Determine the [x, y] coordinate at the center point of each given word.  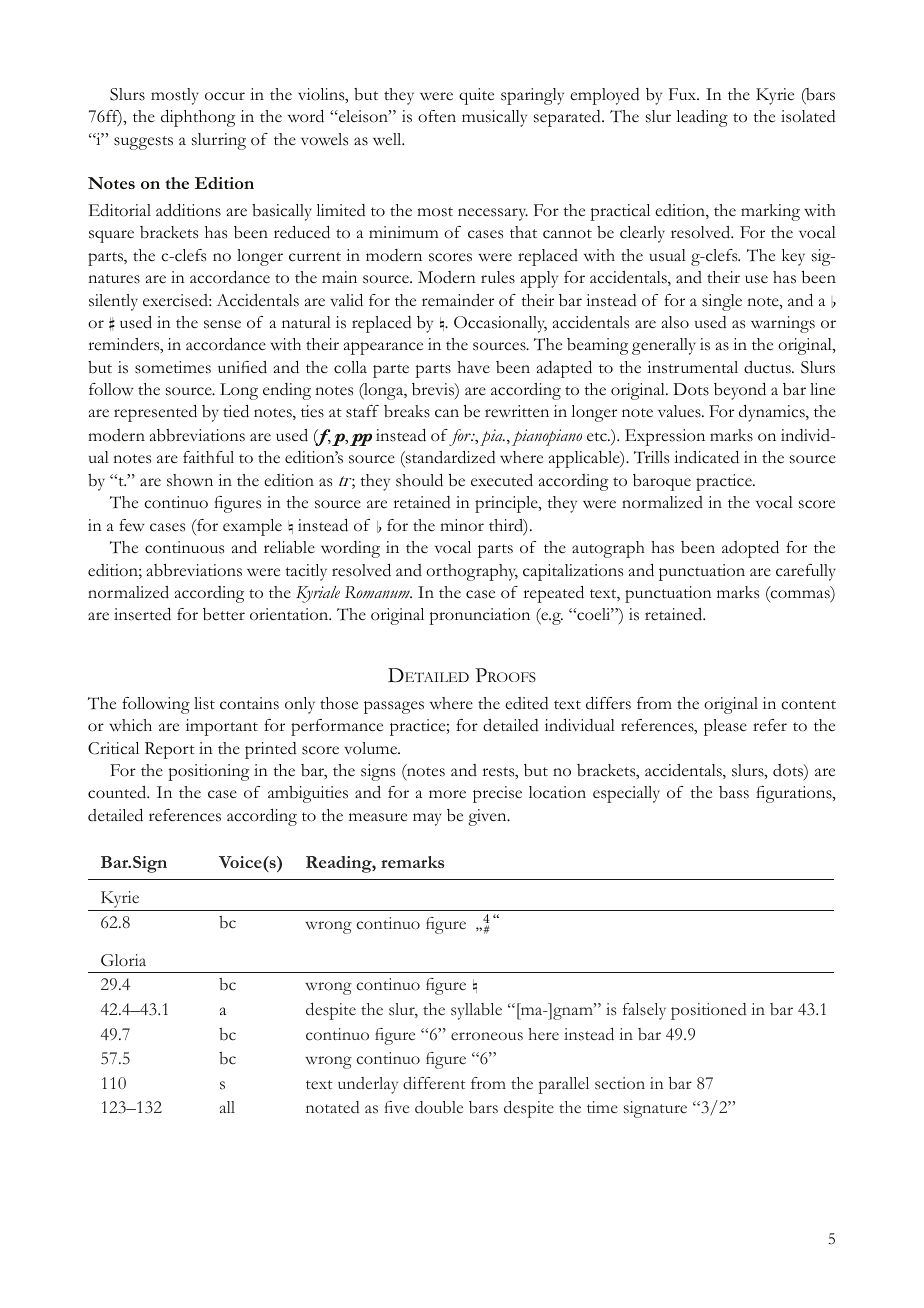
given [488, 817]
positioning [209, 772]
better [224, 614]
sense [222, 324]
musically [494, 118]
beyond [740, 391]
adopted [750, 549]
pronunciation [480, 616]
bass [734, 792]
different [434, 1083]
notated [332, 1107]
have [473, 367]
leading [702, 118]
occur [225, 96]
